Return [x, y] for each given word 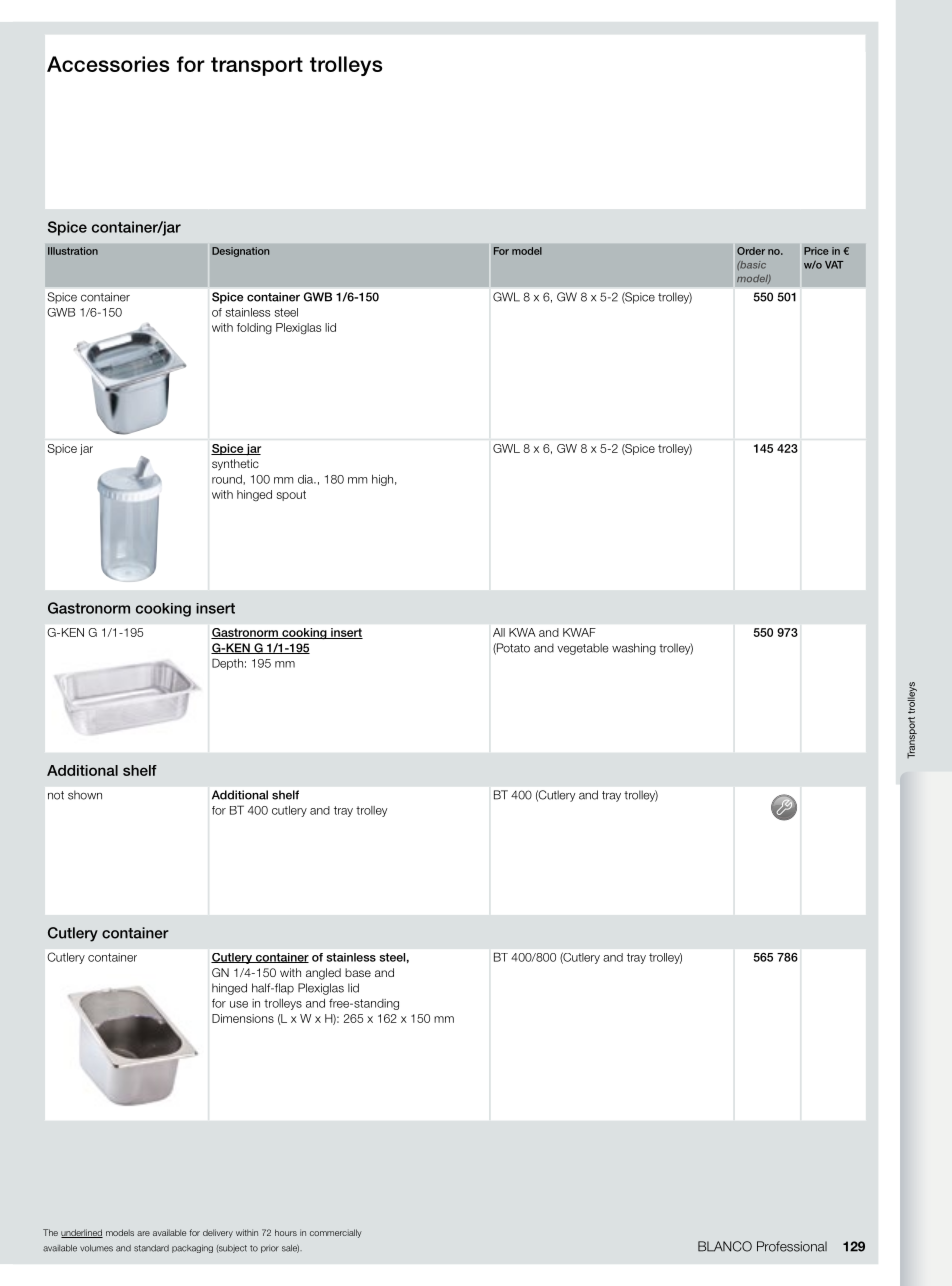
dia [307, 479]
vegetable [583, 649]
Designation [240, 252]
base [358, 972]
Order [751, 251]
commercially [336, 1233]
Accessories [108, 64]
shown [85, 795]
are [143, 1233]
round [228, 479]
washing [634, 649]
